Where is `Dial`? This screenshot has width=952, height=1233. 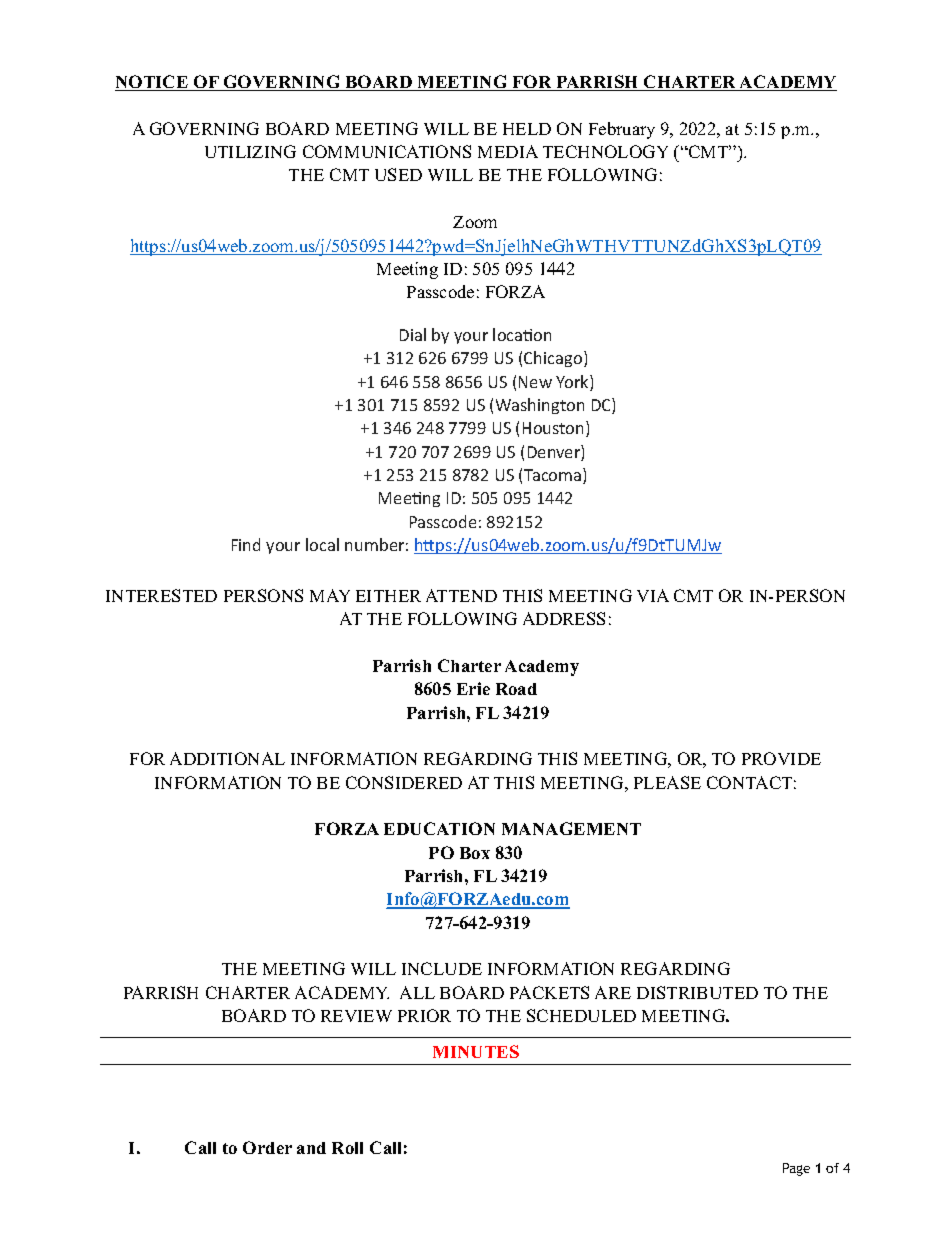
Dial is located at coordinates (413, 334).
